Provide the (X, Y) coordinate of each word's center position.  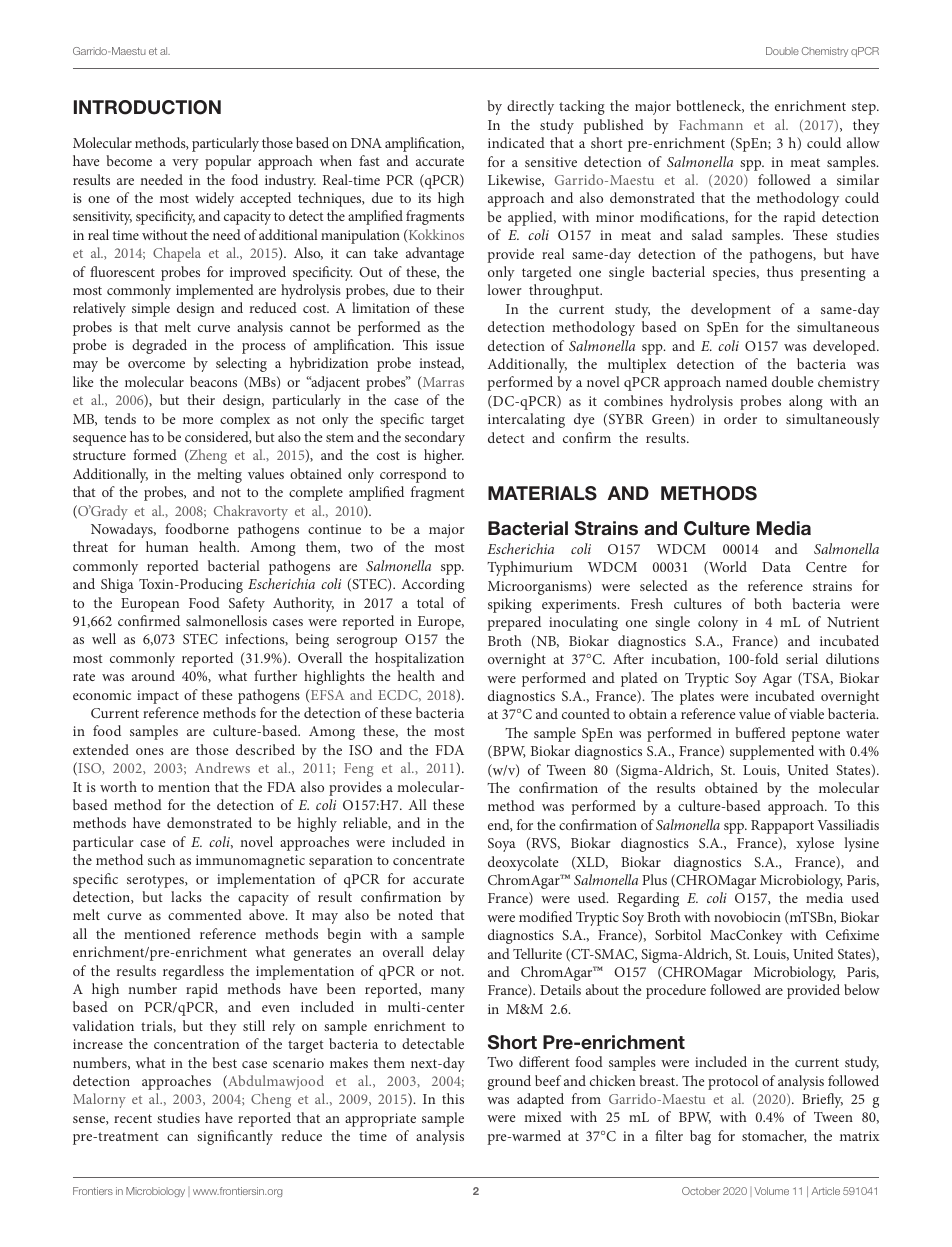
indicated (516, 142)
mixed (543, 1116)
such (161, 859)
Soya (502, 845)
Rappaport (782, 827)
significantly (235, 1137)
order (740, 418)
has (139, 436)
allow (863, 142)
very (185, 164)
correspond (413, 475)
